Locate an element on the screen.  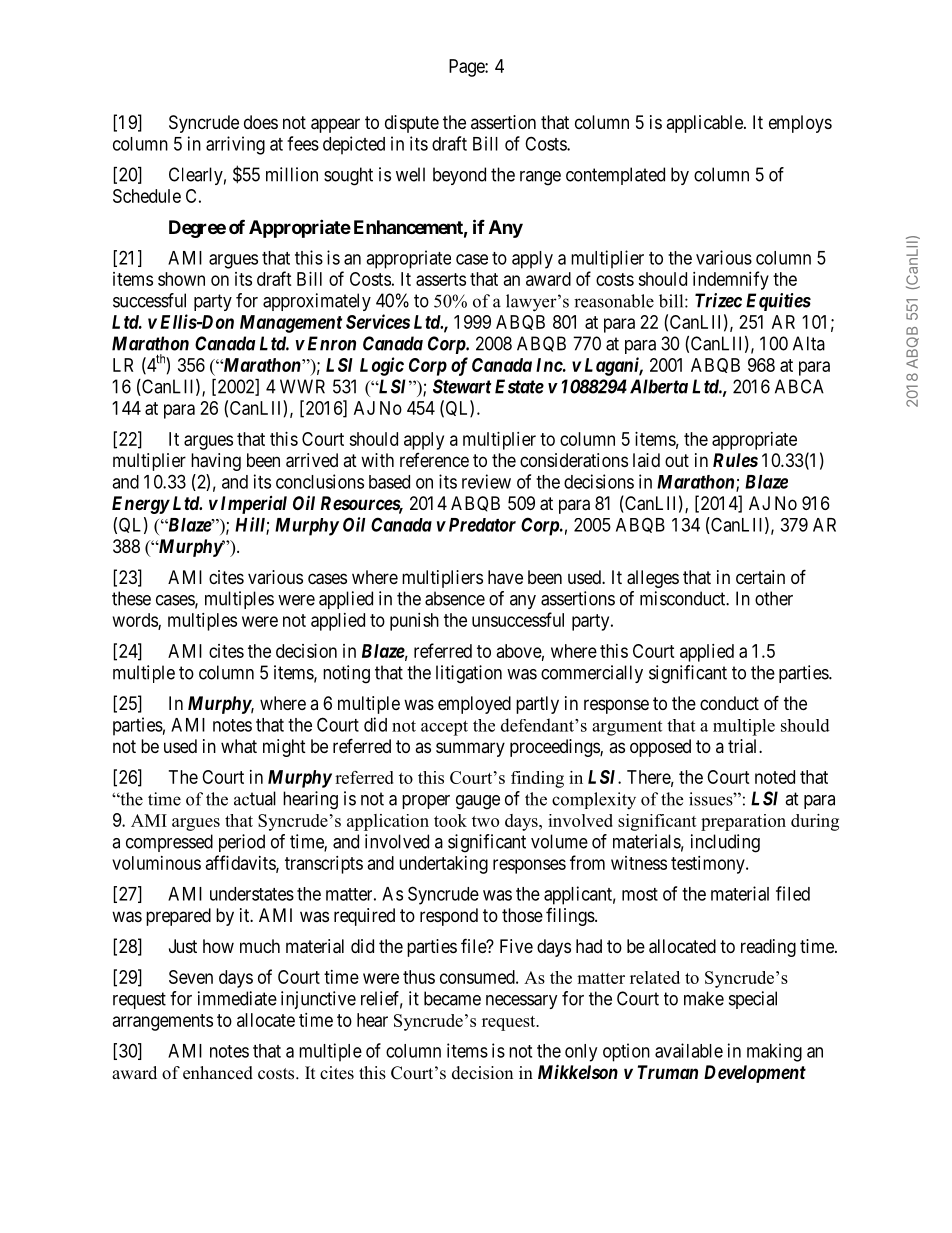
have is located at coordinates (505, 577).
